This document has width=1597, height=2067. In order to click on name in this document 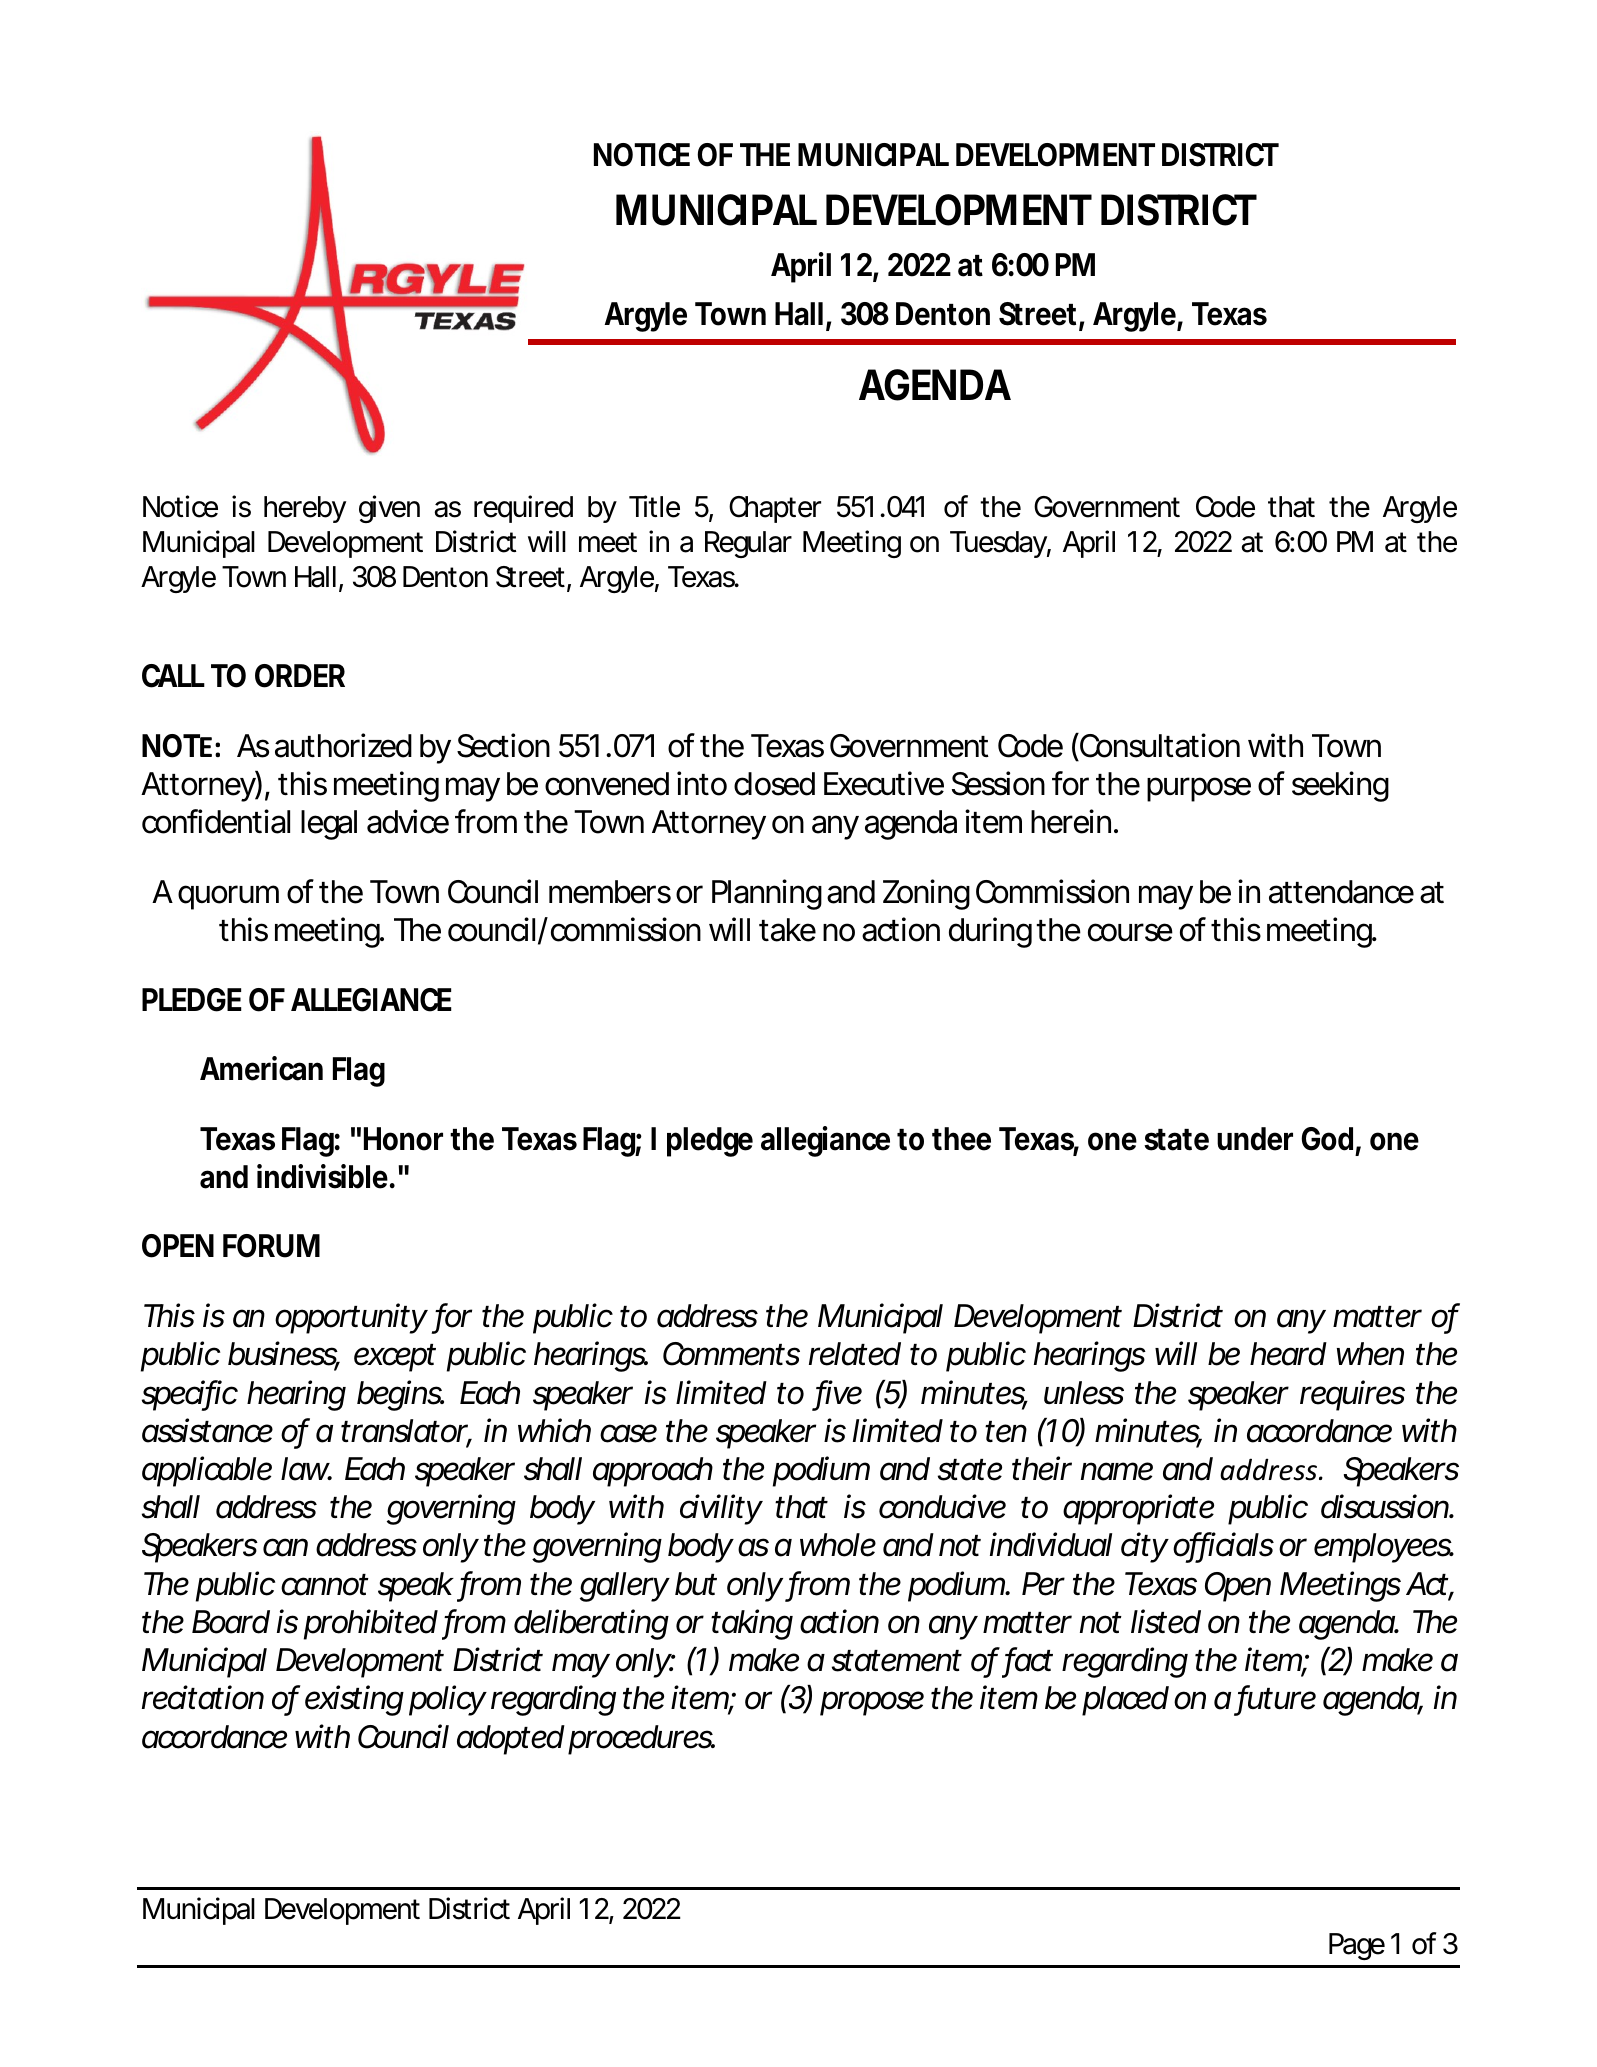, I will do `click(1117, 1471)`.
